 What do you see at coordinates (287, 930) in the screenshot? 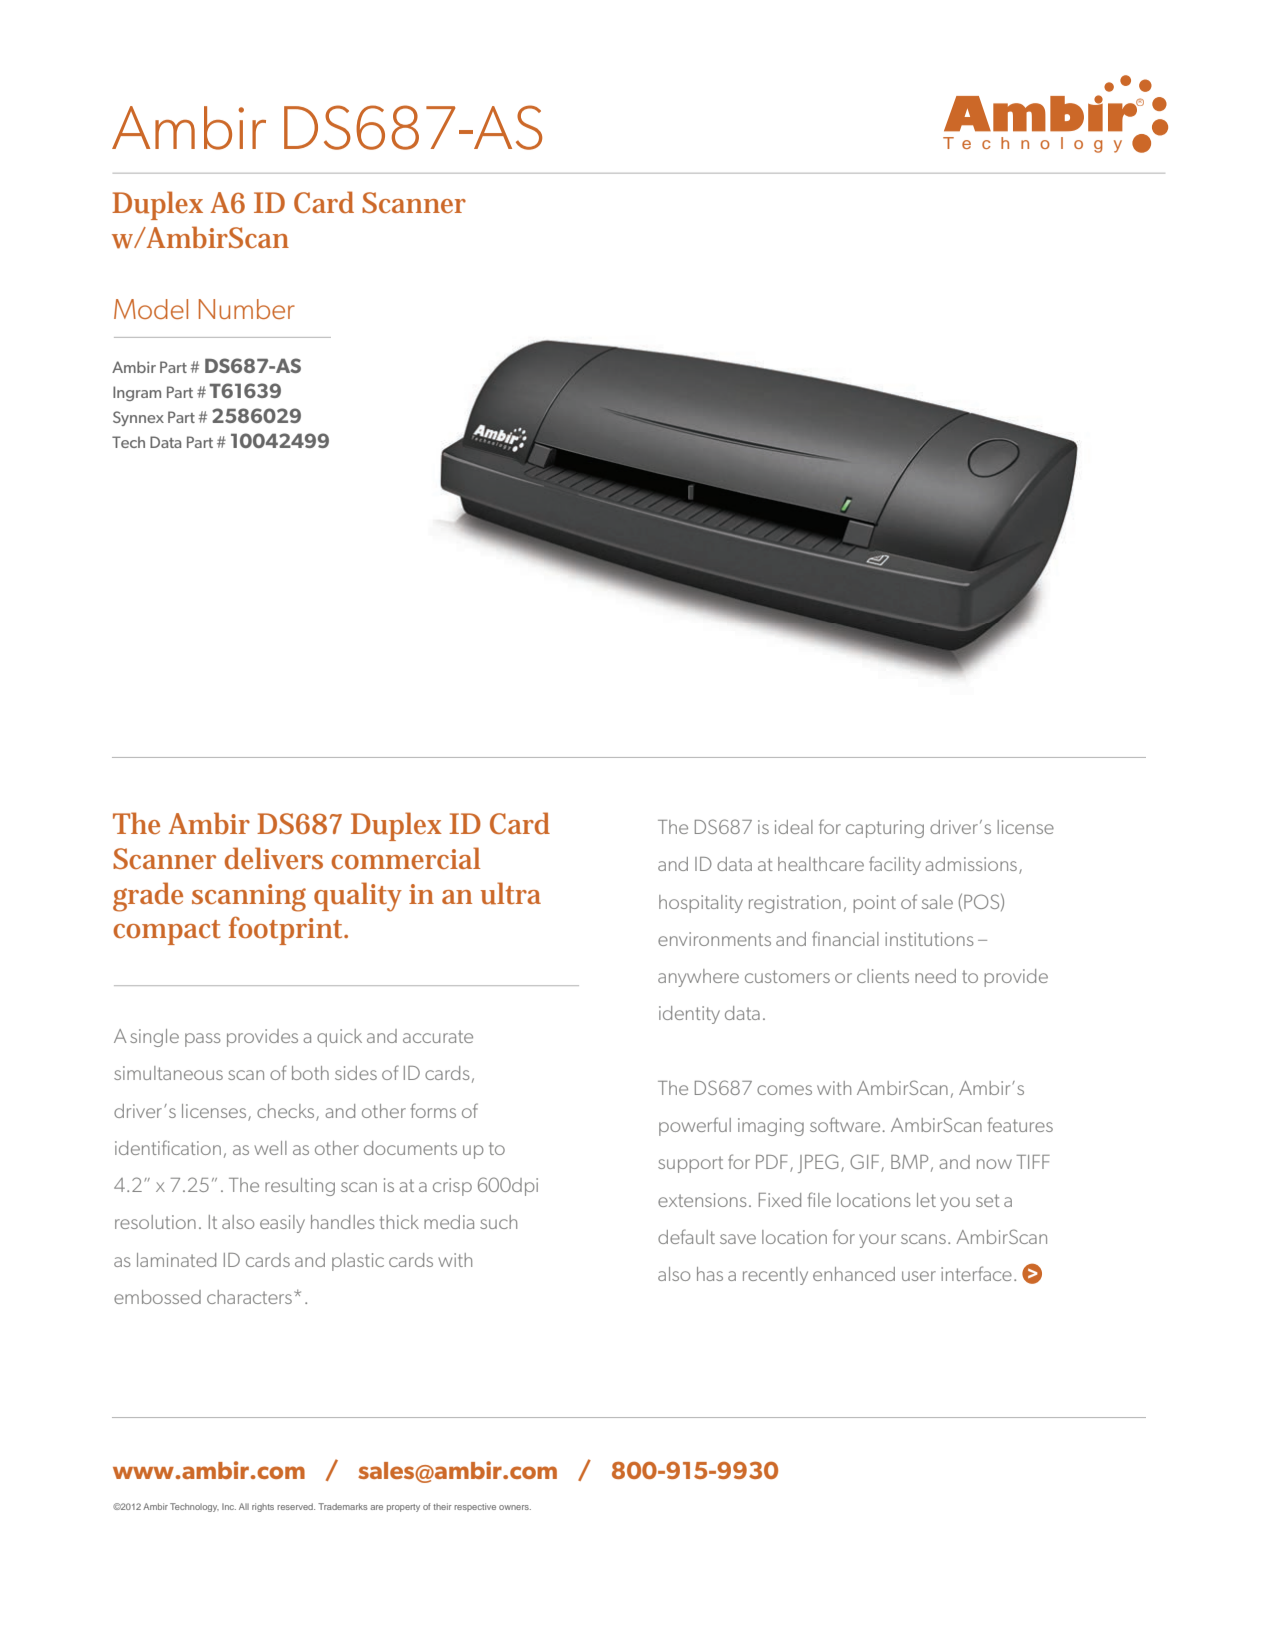
I see `footprint` at bounding box center [287, 930].
